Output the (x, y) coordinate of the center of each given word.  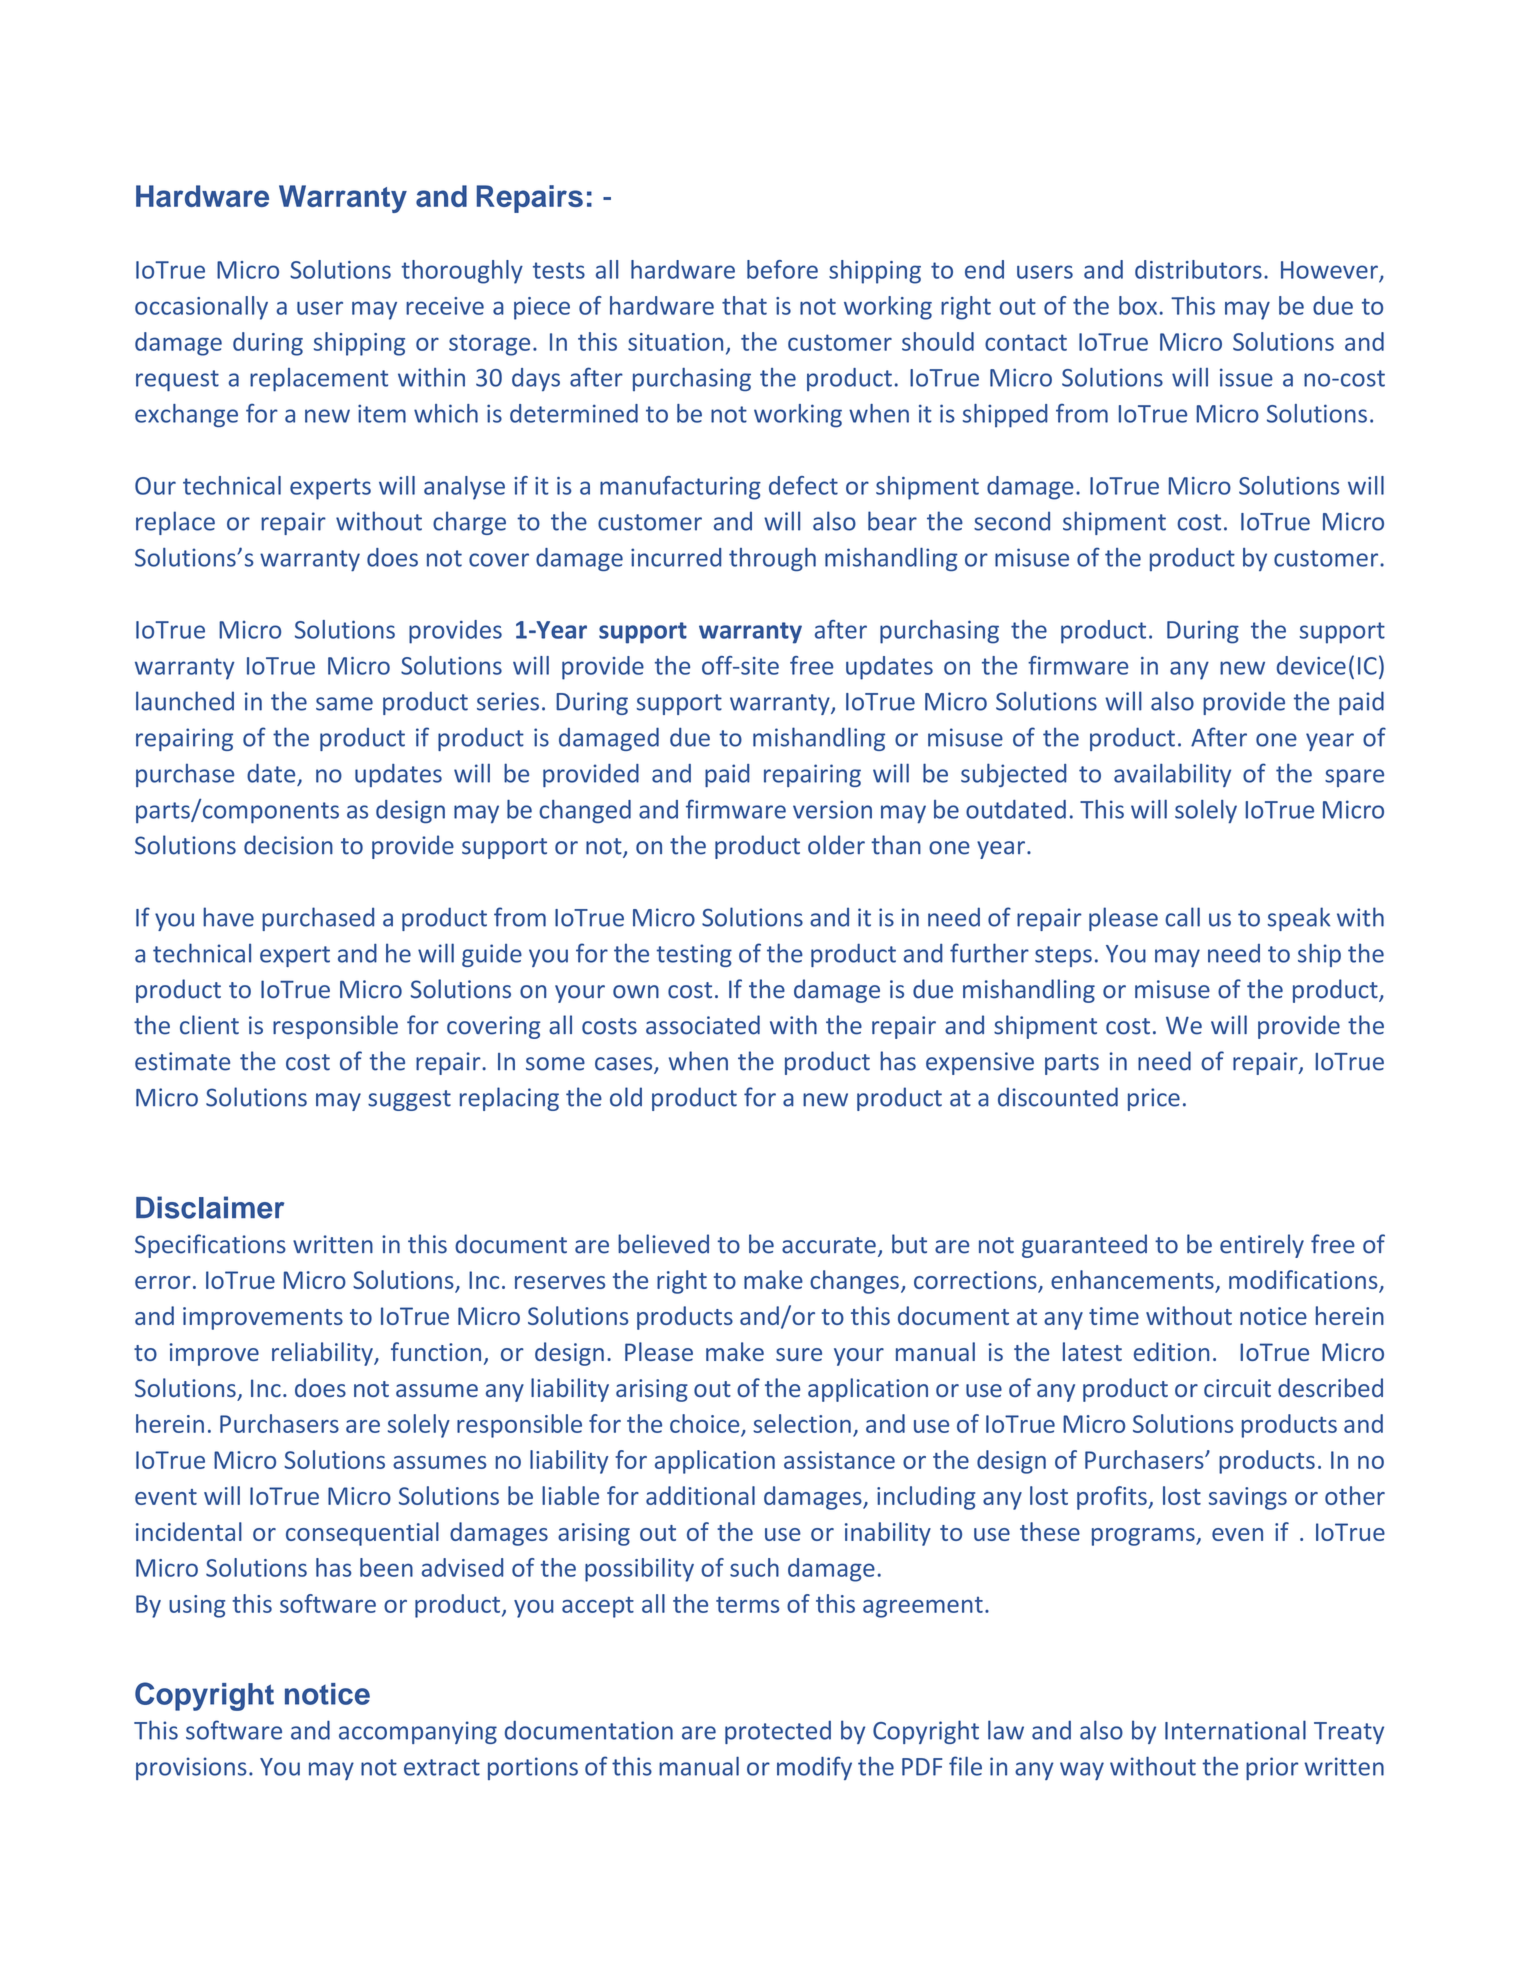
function (436, 1351)
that (744, 305)
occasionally (201, 308)
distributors (1198, 269)
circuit (1237, 1388)
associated (703, 1025)
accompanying (418, 1732)
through (772, 559)
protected (778, 1732)
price (1154, 1099)
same (344, 704)
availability (1172, 775)
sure (799, 1354)
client (209, 1025)
